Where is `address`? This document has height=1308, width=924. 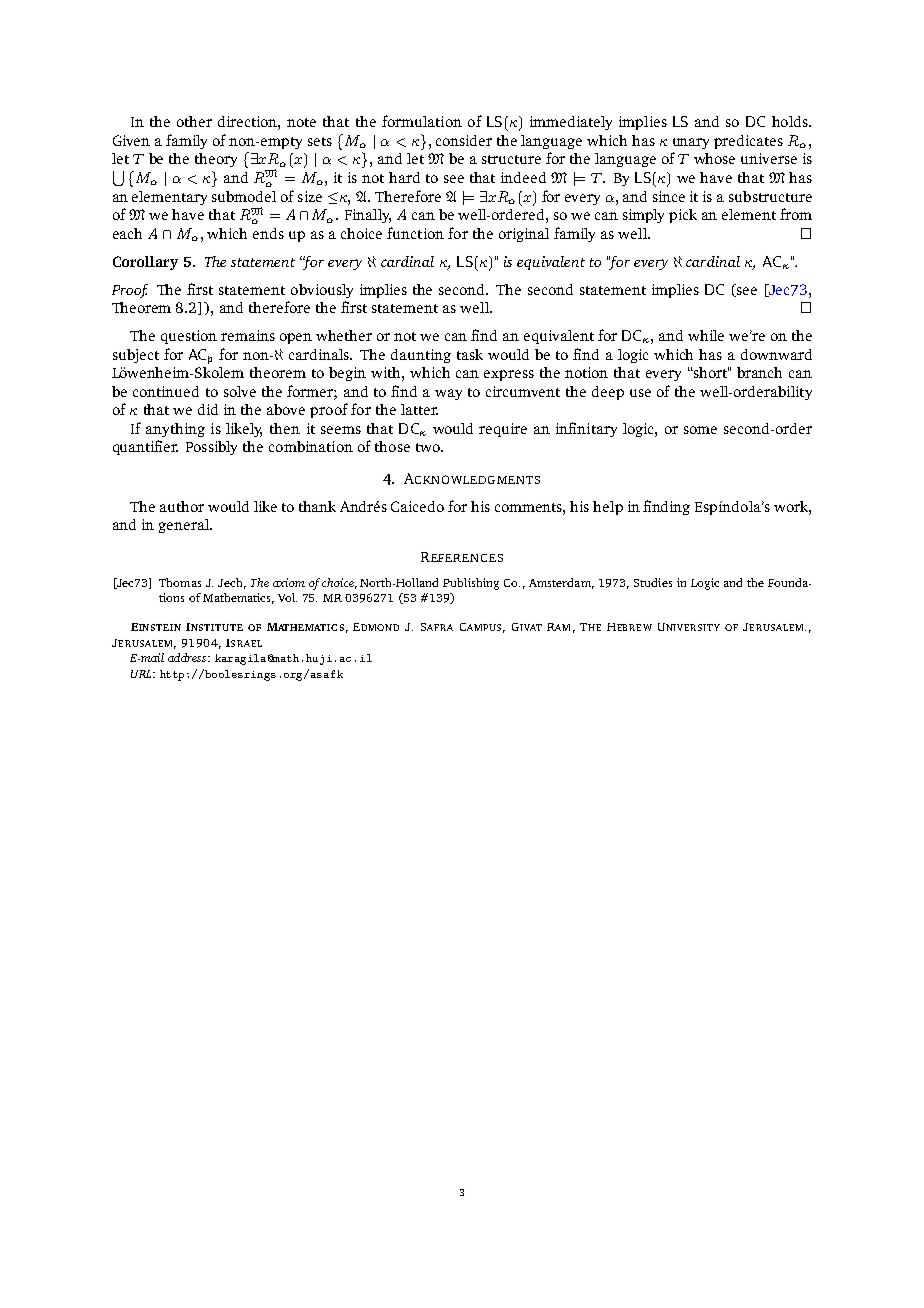
address is located at coordinates (188, 657).
